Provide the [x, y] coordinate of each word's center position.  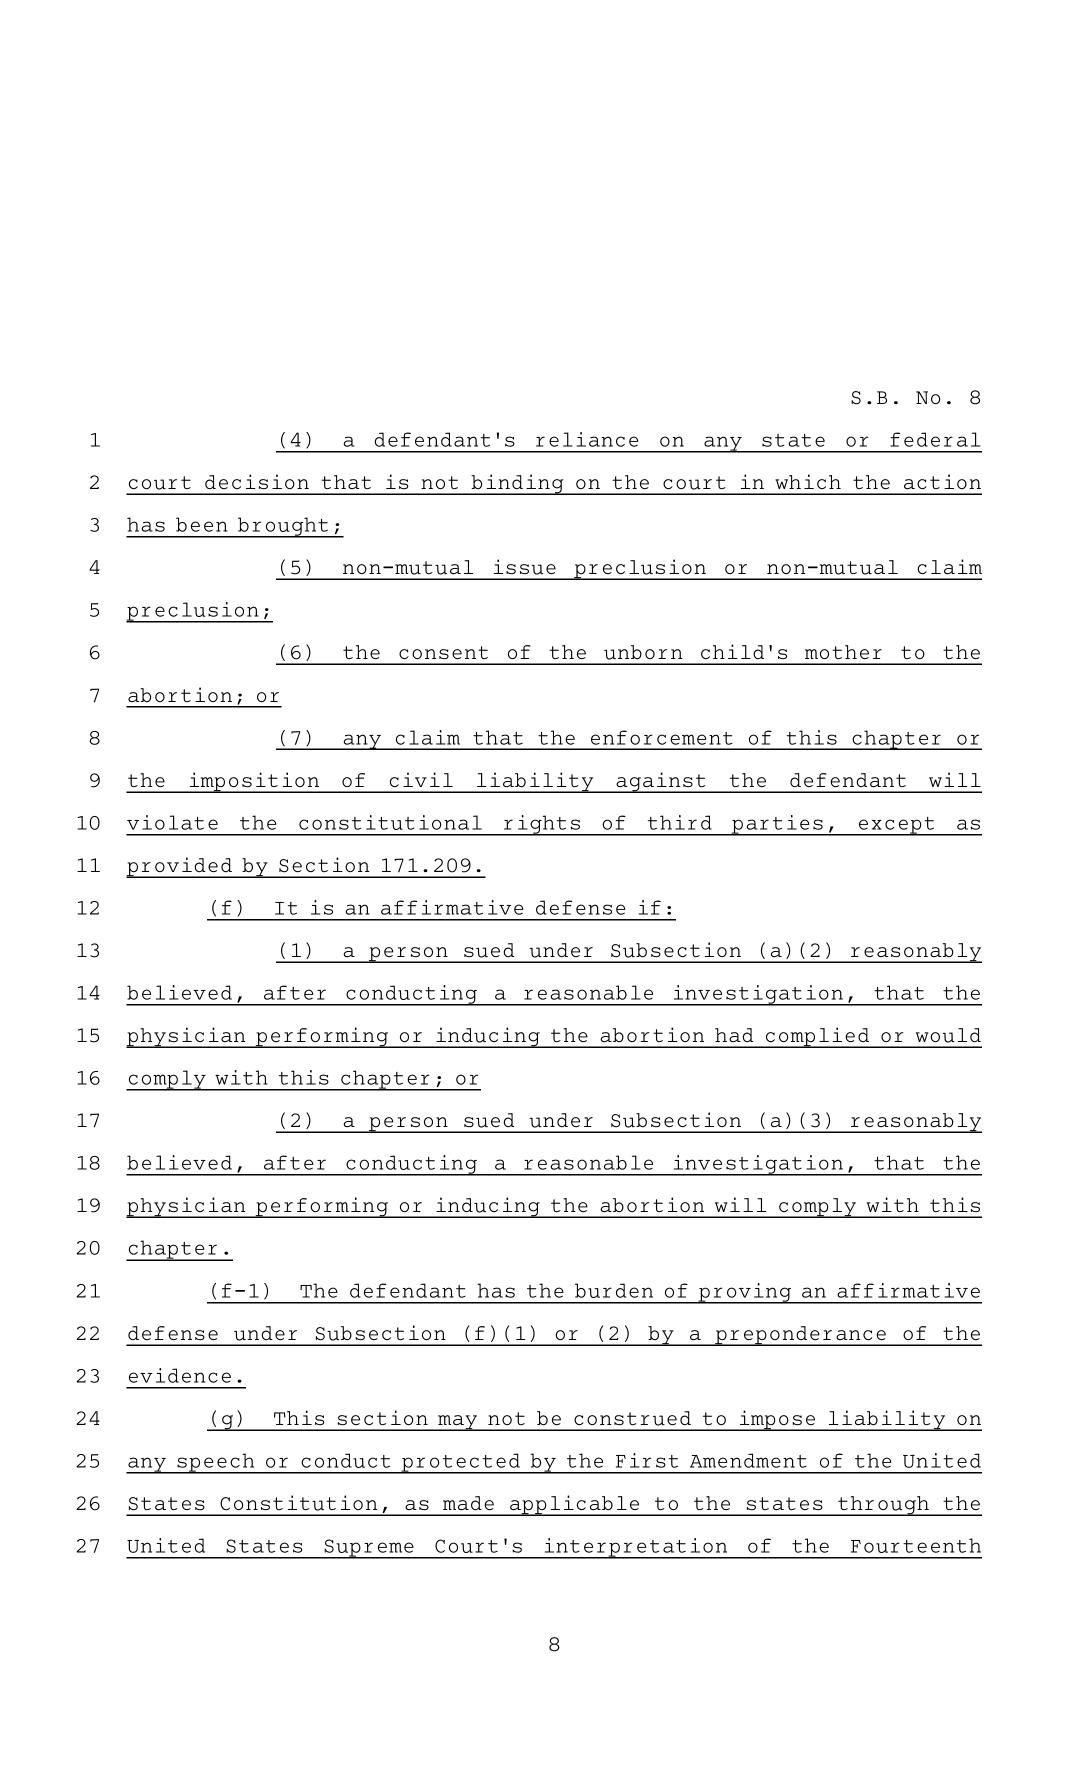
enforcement [662, 737]
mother [843, 652]
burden [614, 1290]
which [808, 481]
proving [745, 1293]
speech [216, 1463]
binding [517, 484]
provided [180, 867]
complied [818, 1037]
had [734, 1035]
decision [257, 482]
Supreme [369, 1549]
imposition [254, 782]
